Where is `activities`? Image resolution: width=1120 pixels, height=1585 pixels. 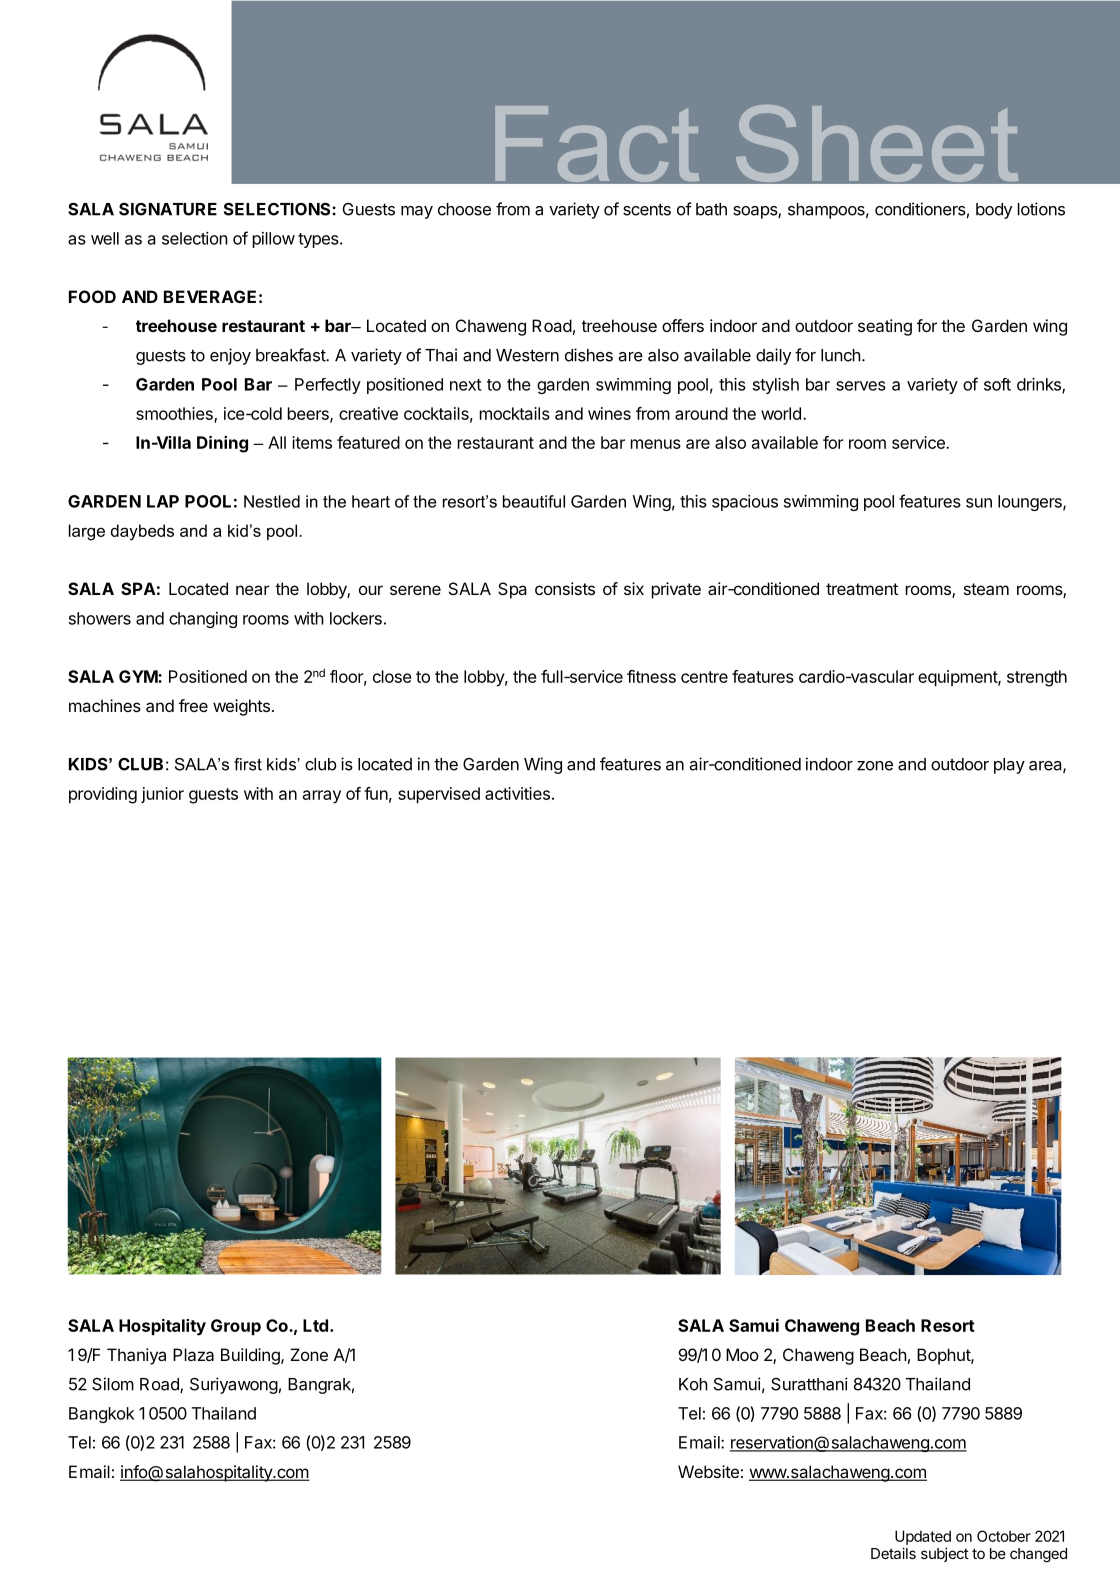 activities is located at coordinates (517, 793).
